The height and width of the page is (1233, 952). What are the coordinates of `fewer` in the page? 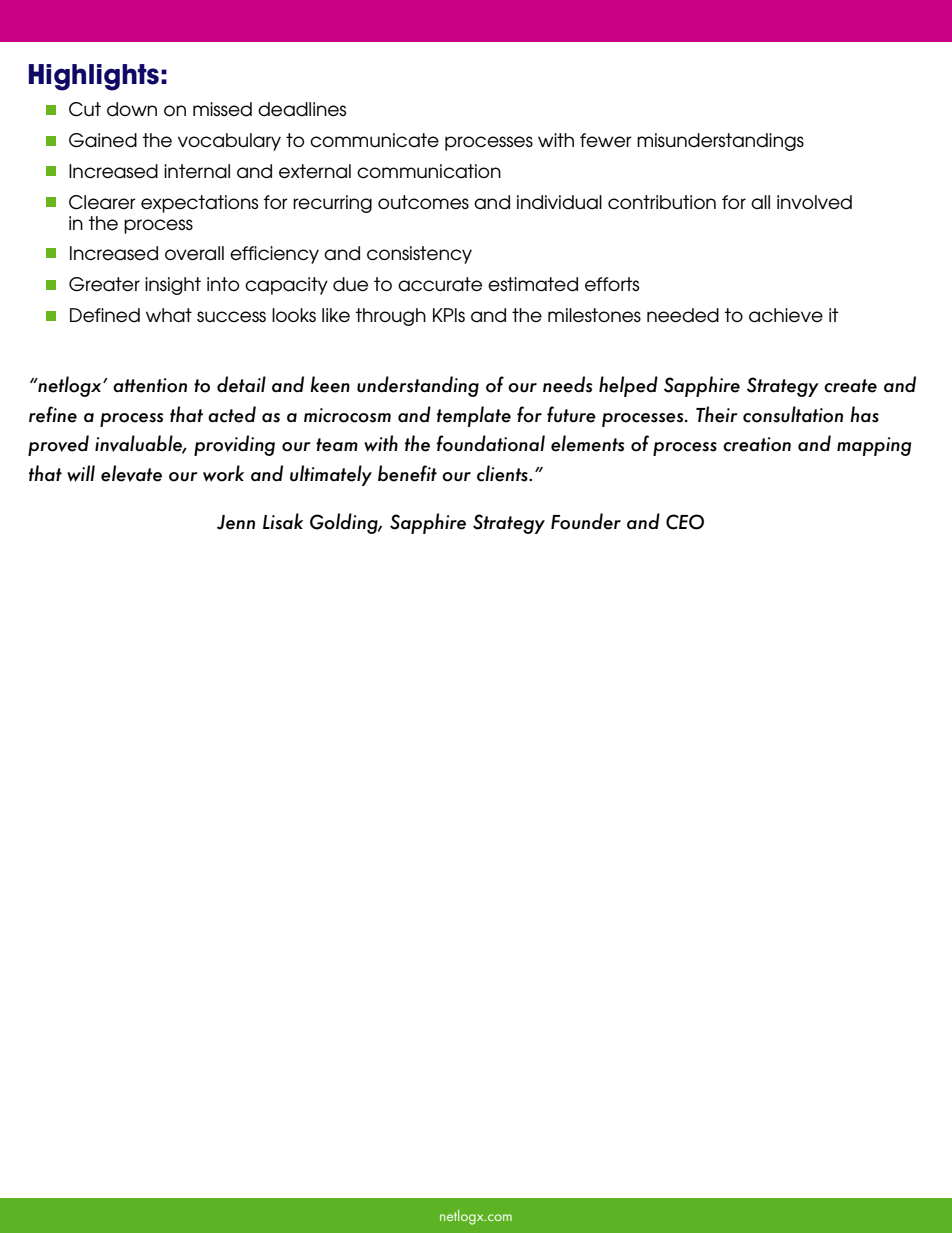 It's located at (606, 140).
